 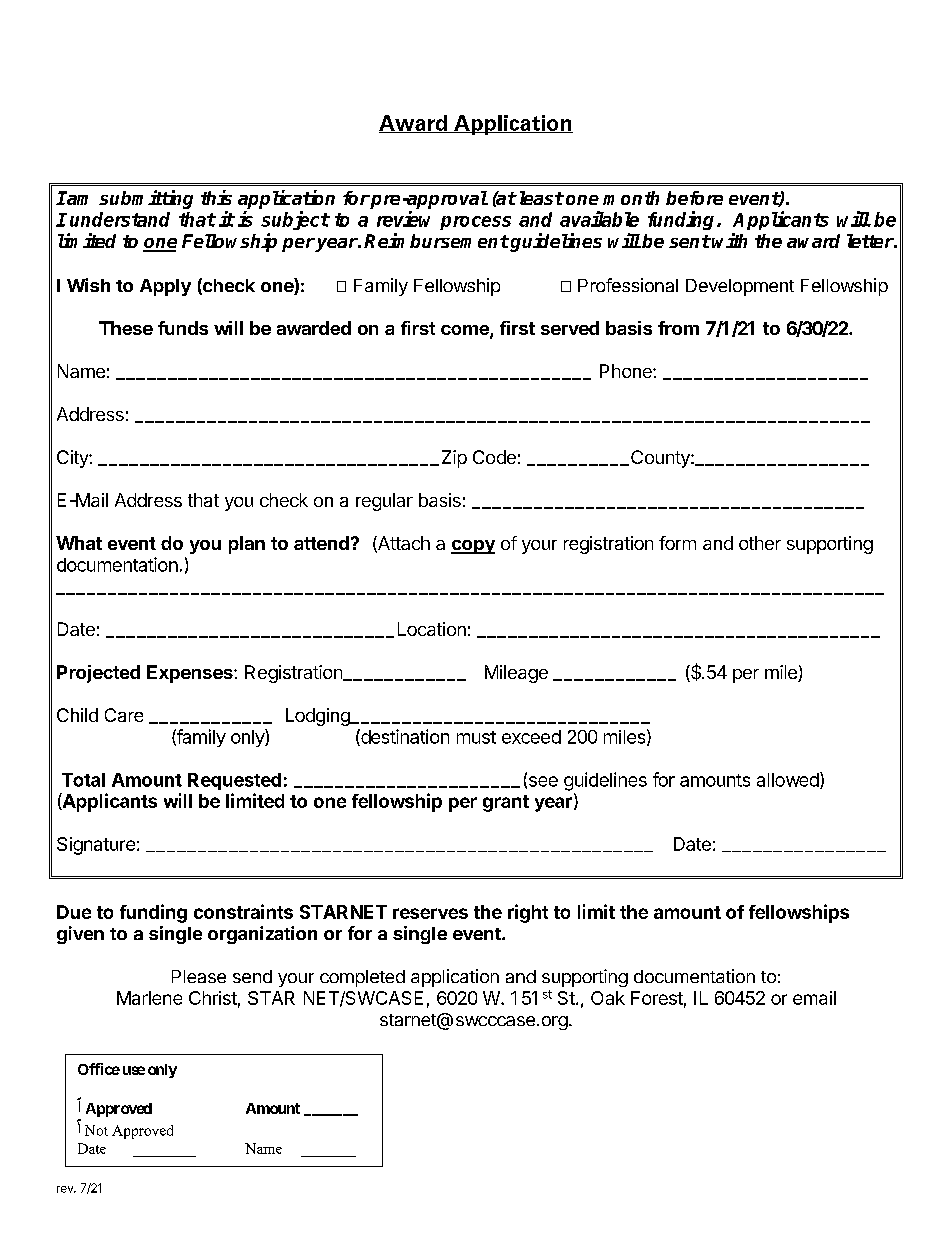 What do you see at coordinates (430, 913) in the screenshot?
I see `reserves` at bounding box center [430, 913].
